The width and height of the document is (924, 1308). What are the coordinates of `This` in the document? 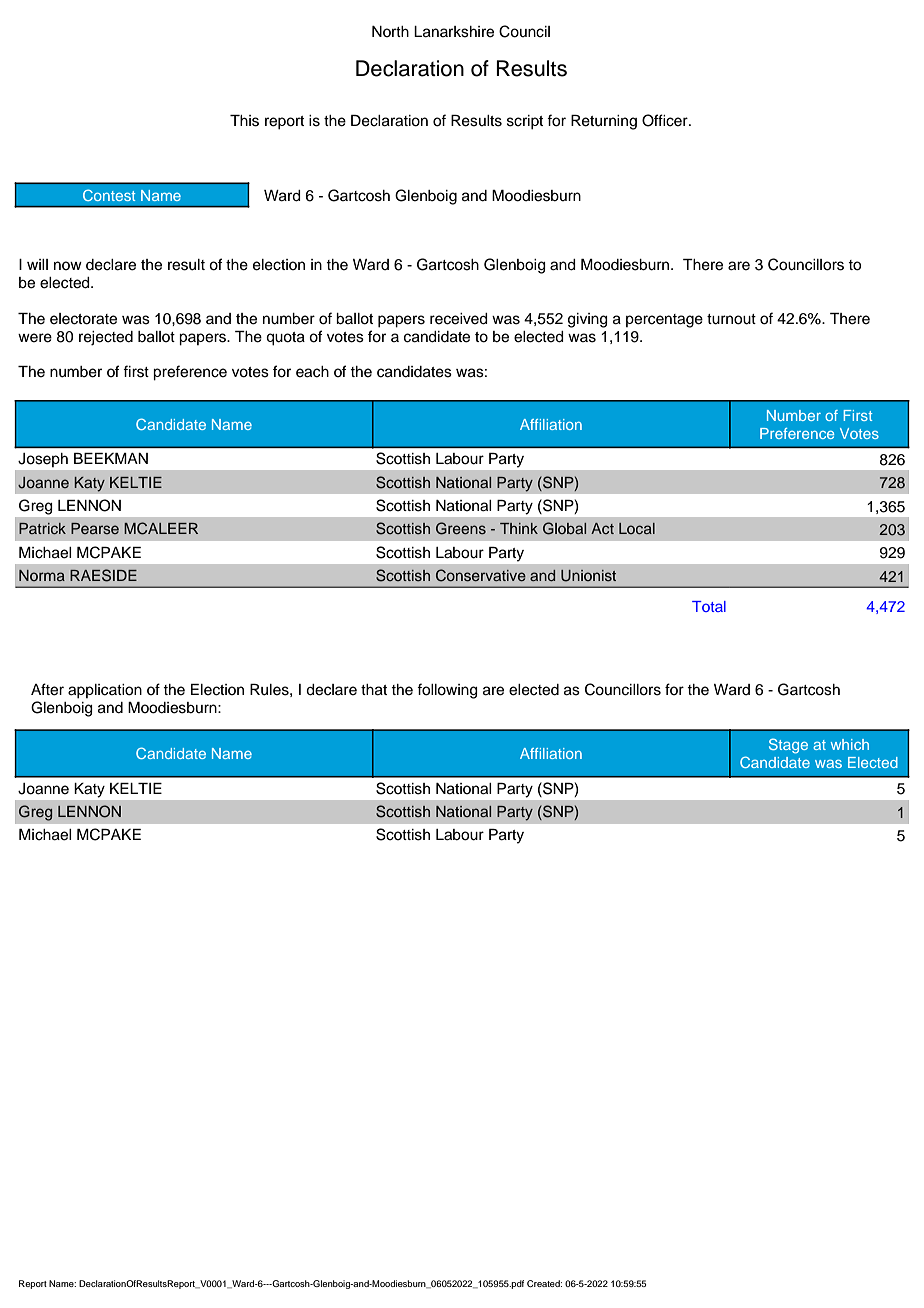 It's located at (244, 121).
